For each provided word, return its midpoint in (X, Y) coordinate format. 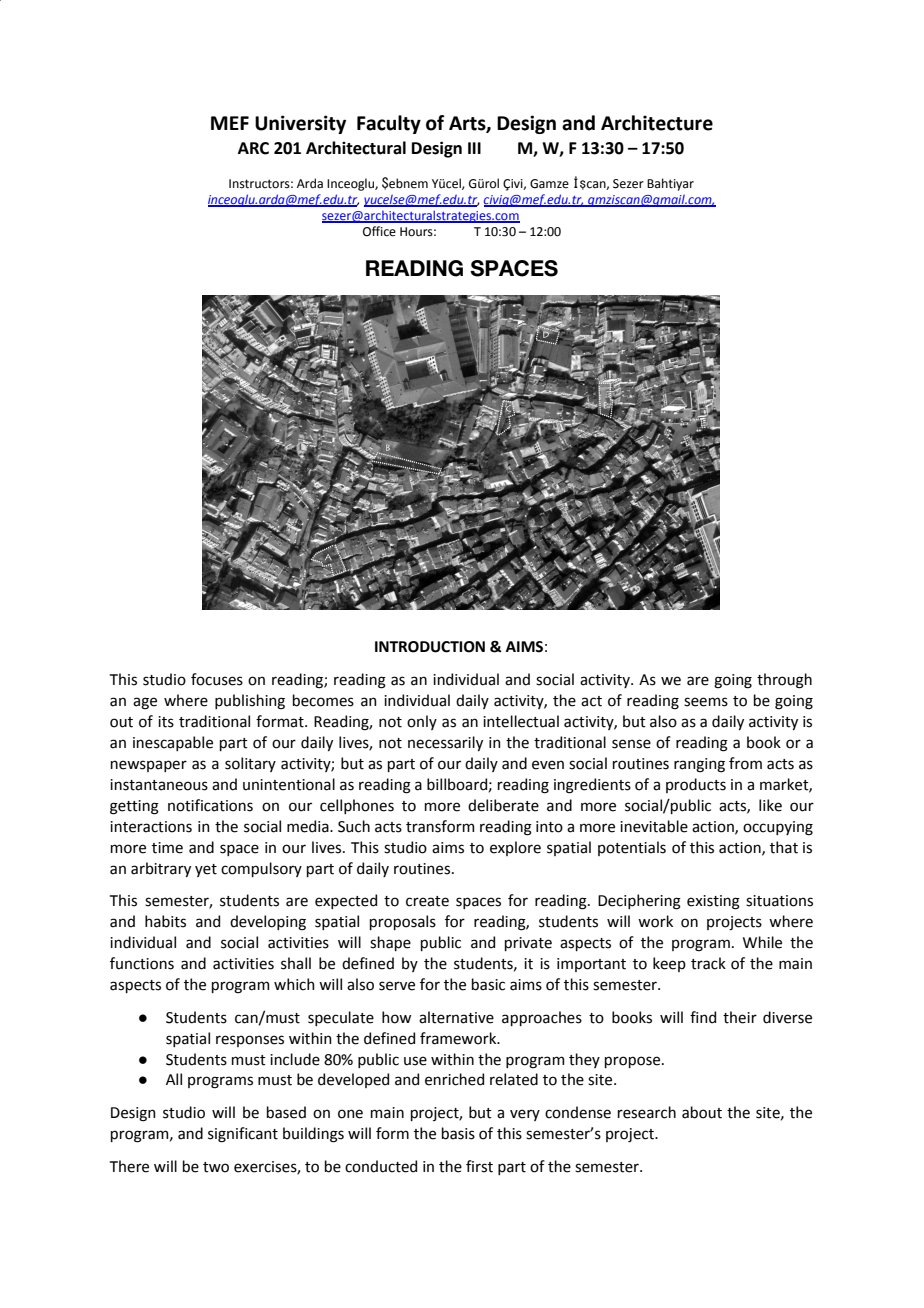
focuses (217, 679)
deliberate (503, 805)
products (696, 785)
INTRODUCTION (430, 647)
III (474, 148)
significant (243, 1135)
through (784, 681)
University (300, 124)
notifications (210, 805)
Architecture (657, 123)
